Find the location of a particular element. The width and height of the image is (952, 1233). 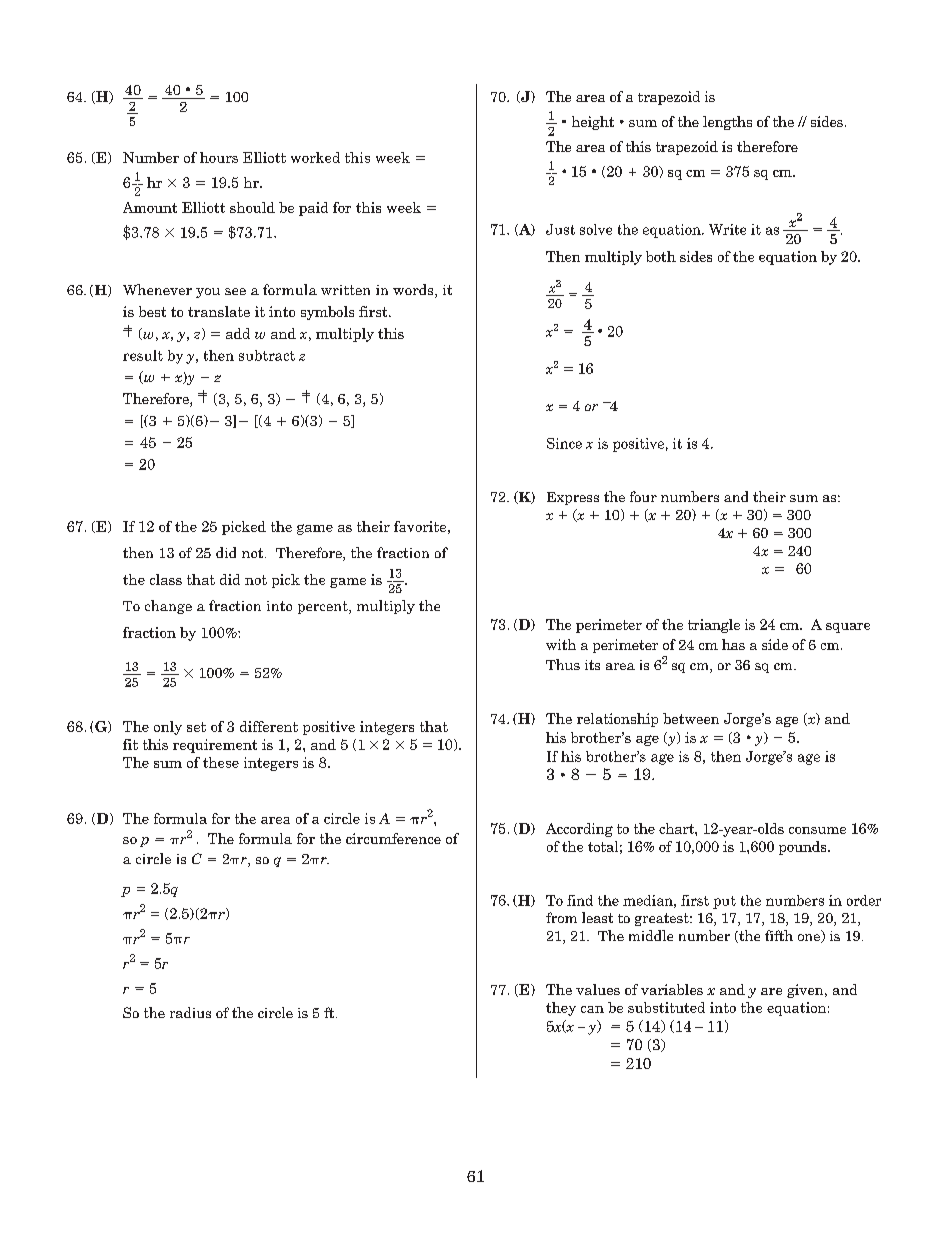

height is located at coordinates (593, 123).
